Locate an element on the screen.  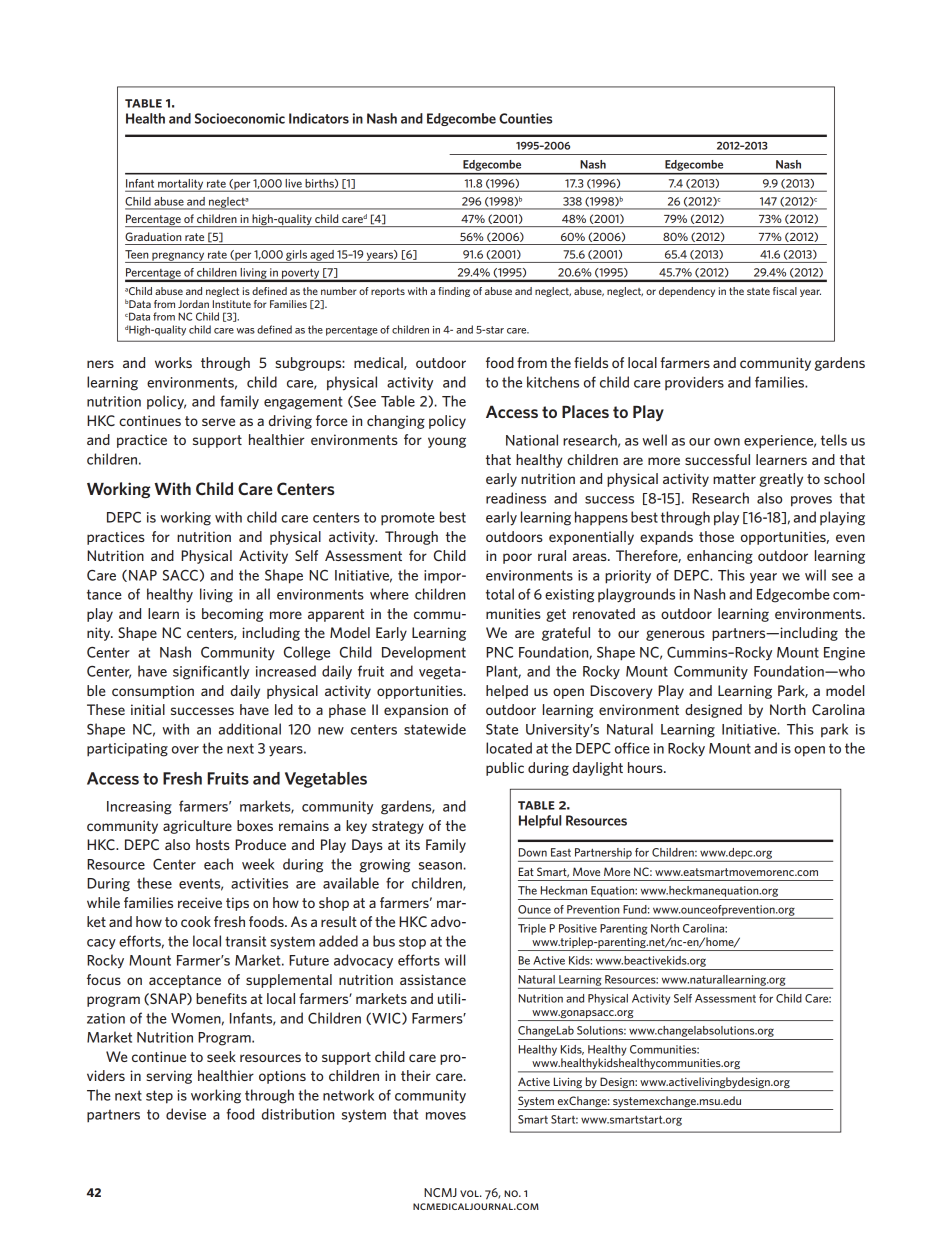
mortality is located at coordinates (181, 185).
